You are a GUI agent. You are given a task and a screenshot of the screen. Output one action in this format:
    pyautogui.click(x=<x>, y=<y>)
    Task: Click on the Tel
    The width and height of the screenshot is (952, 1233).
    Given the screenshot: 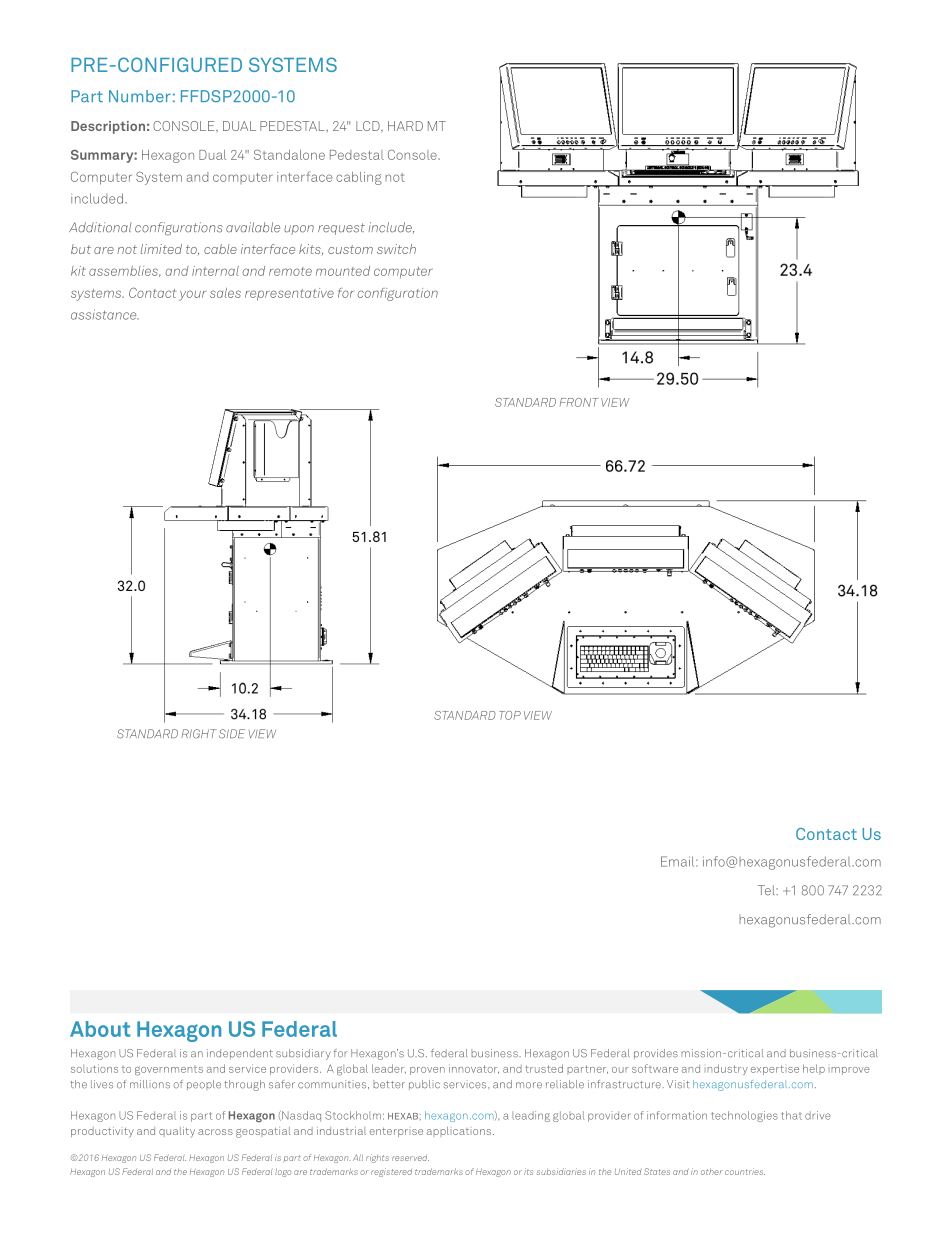 What is the action you would take?
    pyautogui.click(x=767, y=890)
